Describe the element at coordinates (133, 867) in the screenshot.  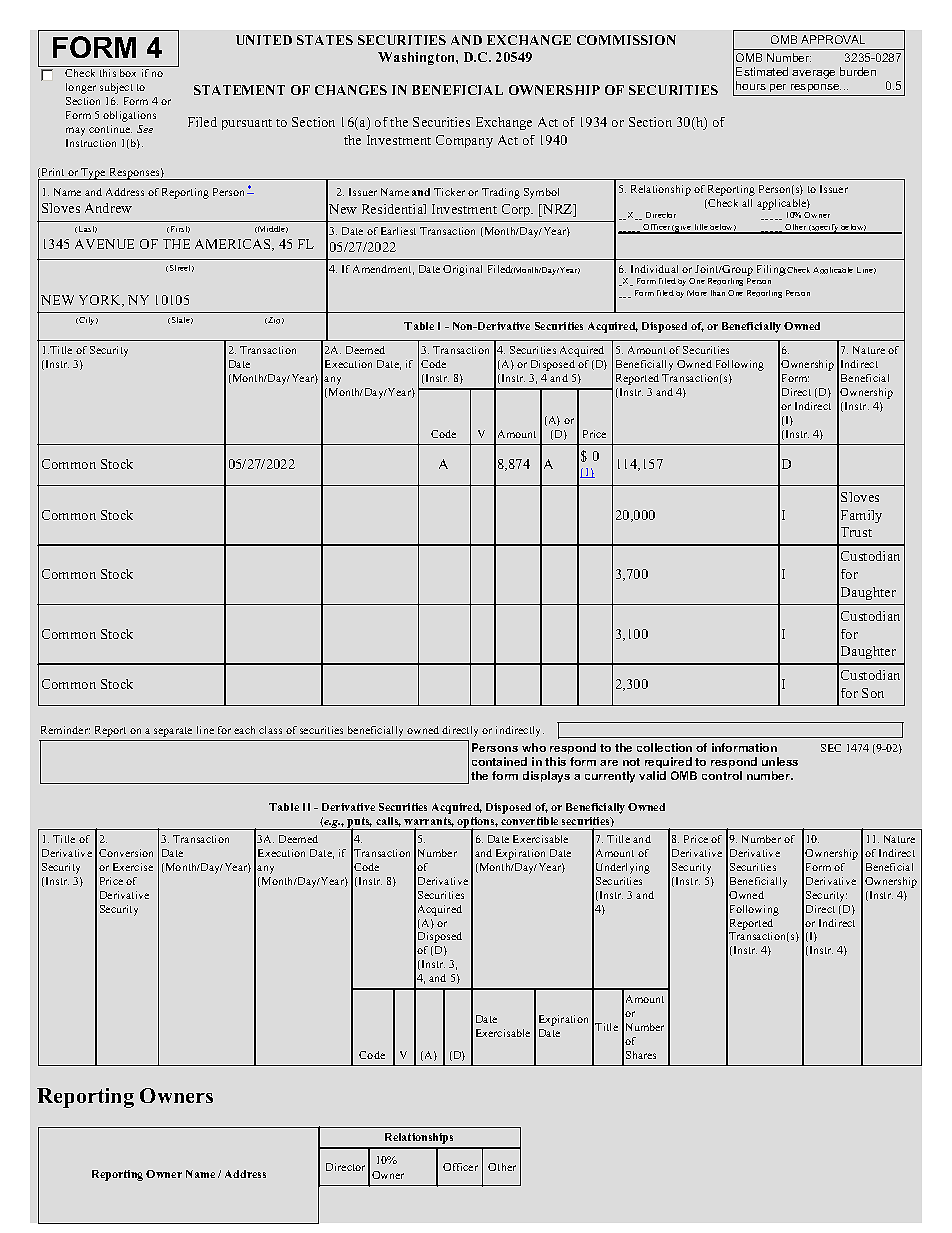
I see `Exercise` at that location.
